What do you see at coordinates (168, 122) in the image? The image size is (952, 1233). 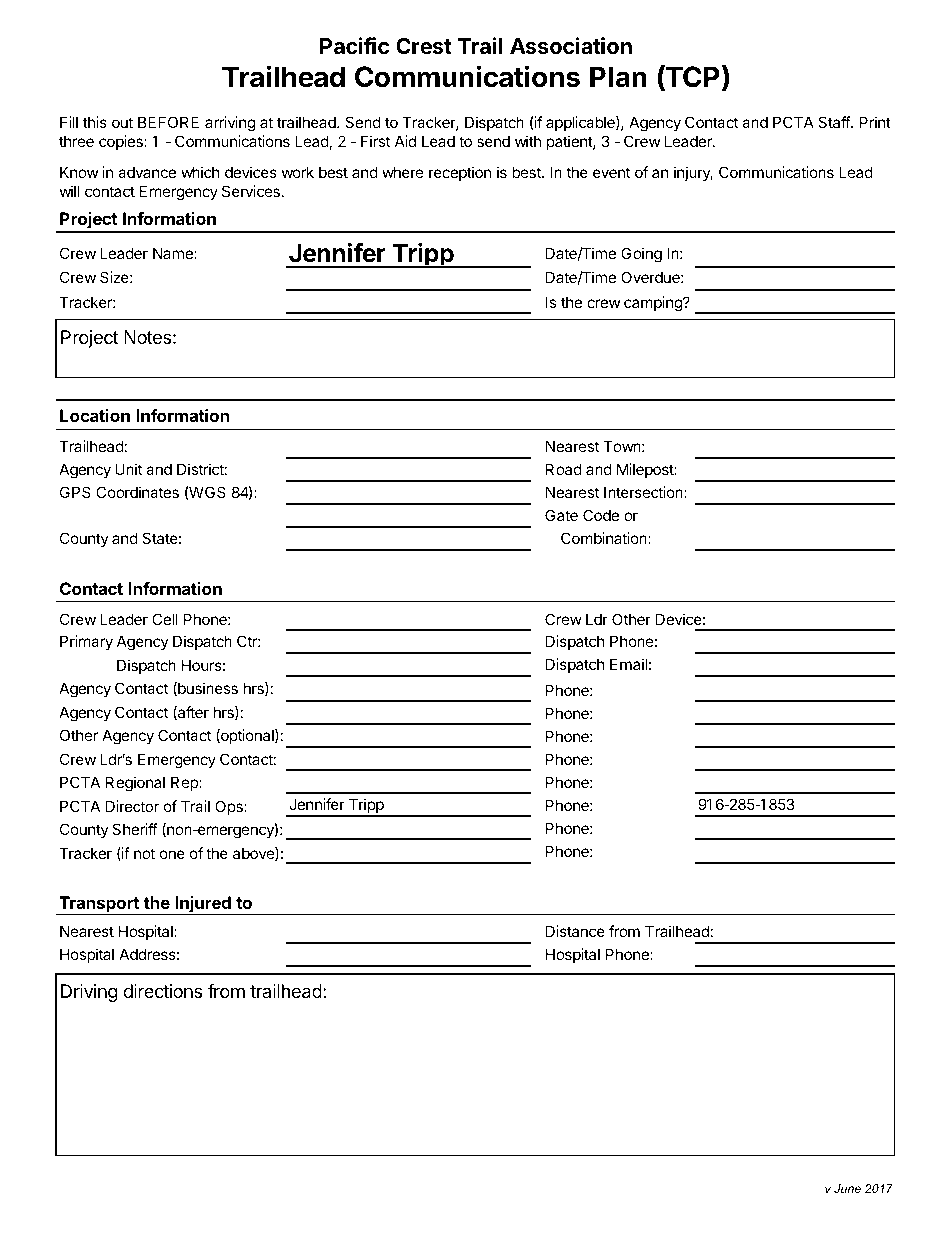 I see `BEFORE` at bounding box center [168, 122].
